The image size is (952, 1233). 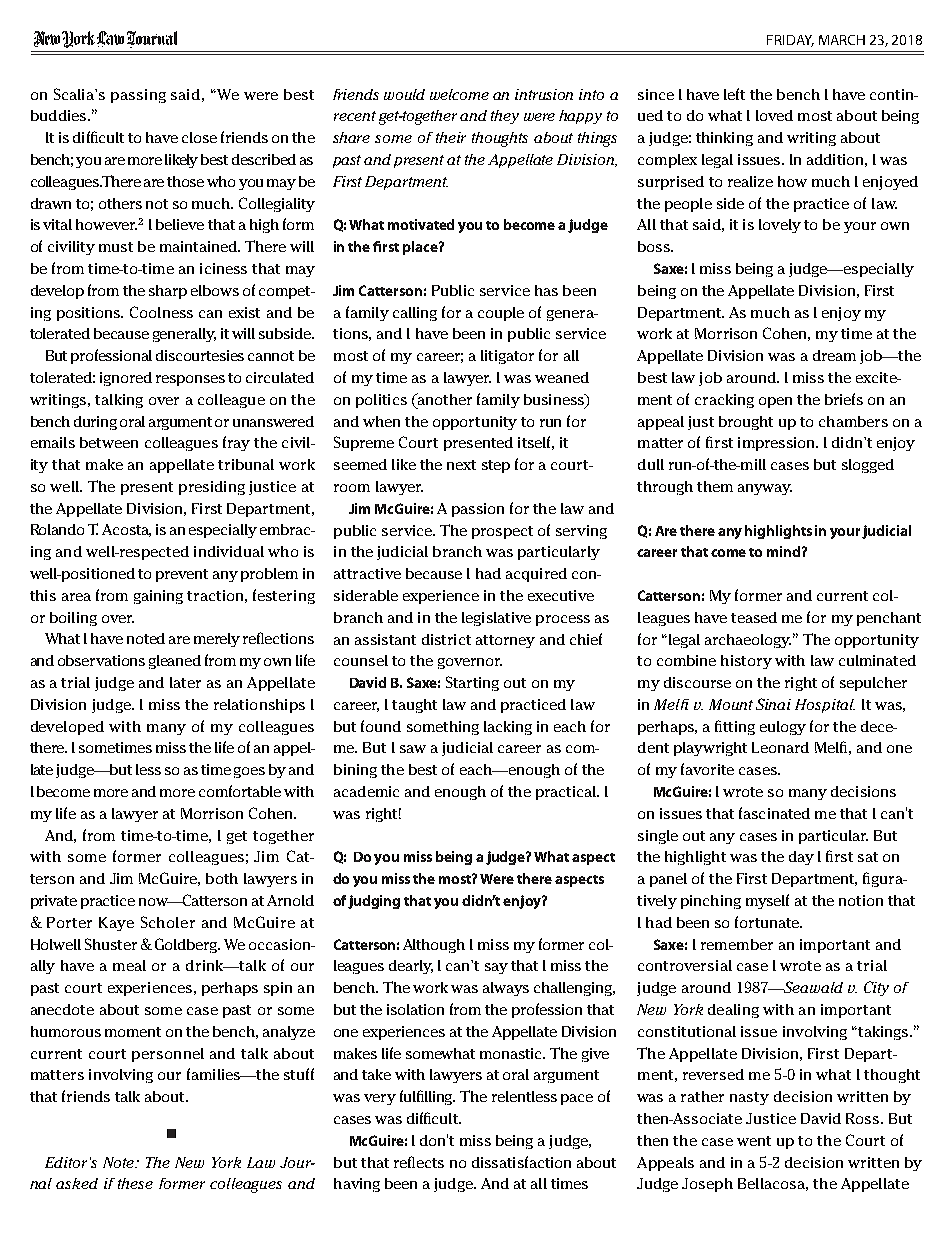 I want to click on Kaye, so click(x=116, y=924).
